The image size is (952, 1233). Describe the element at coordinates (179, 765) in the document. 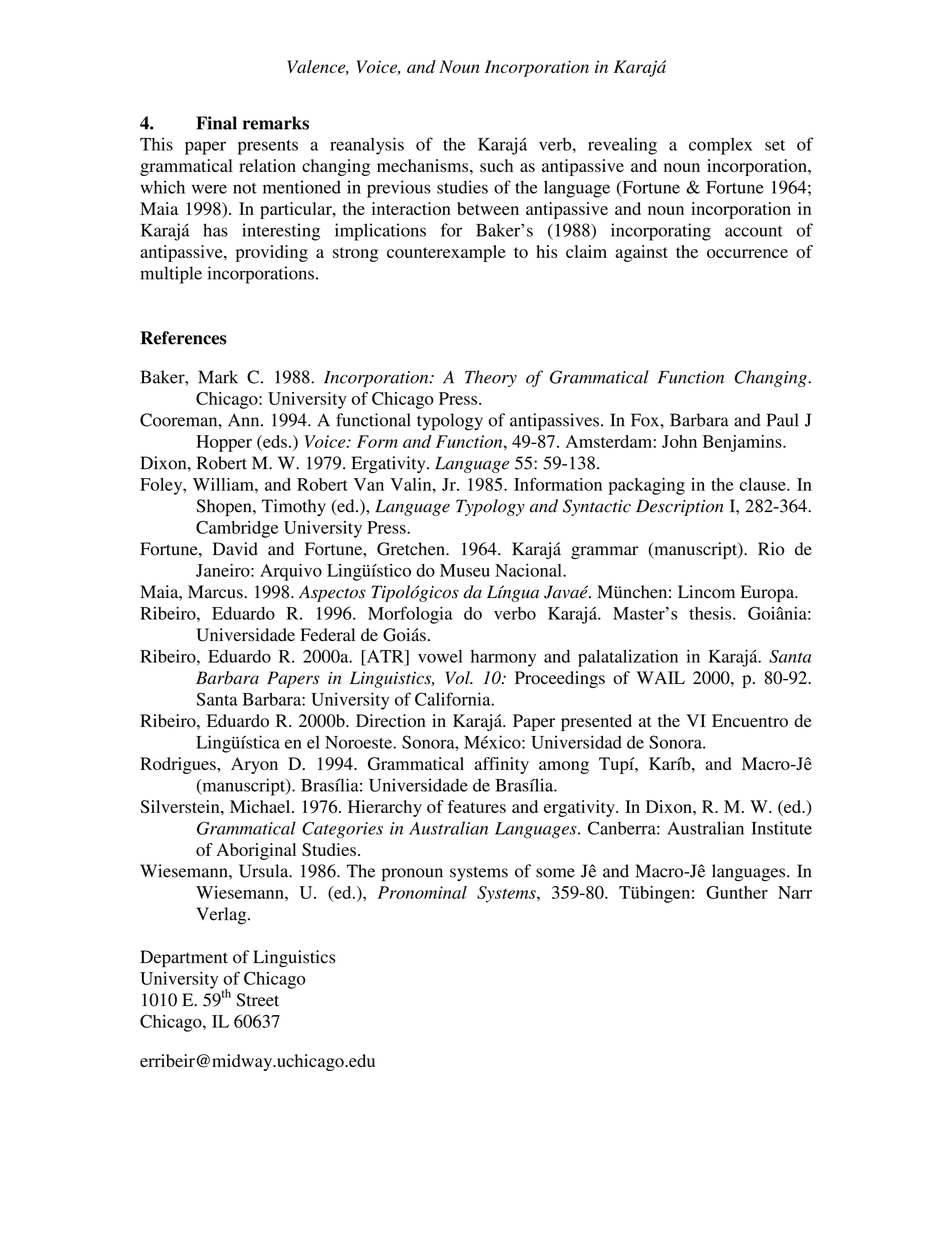

I see `Rodrigues` at that location.
